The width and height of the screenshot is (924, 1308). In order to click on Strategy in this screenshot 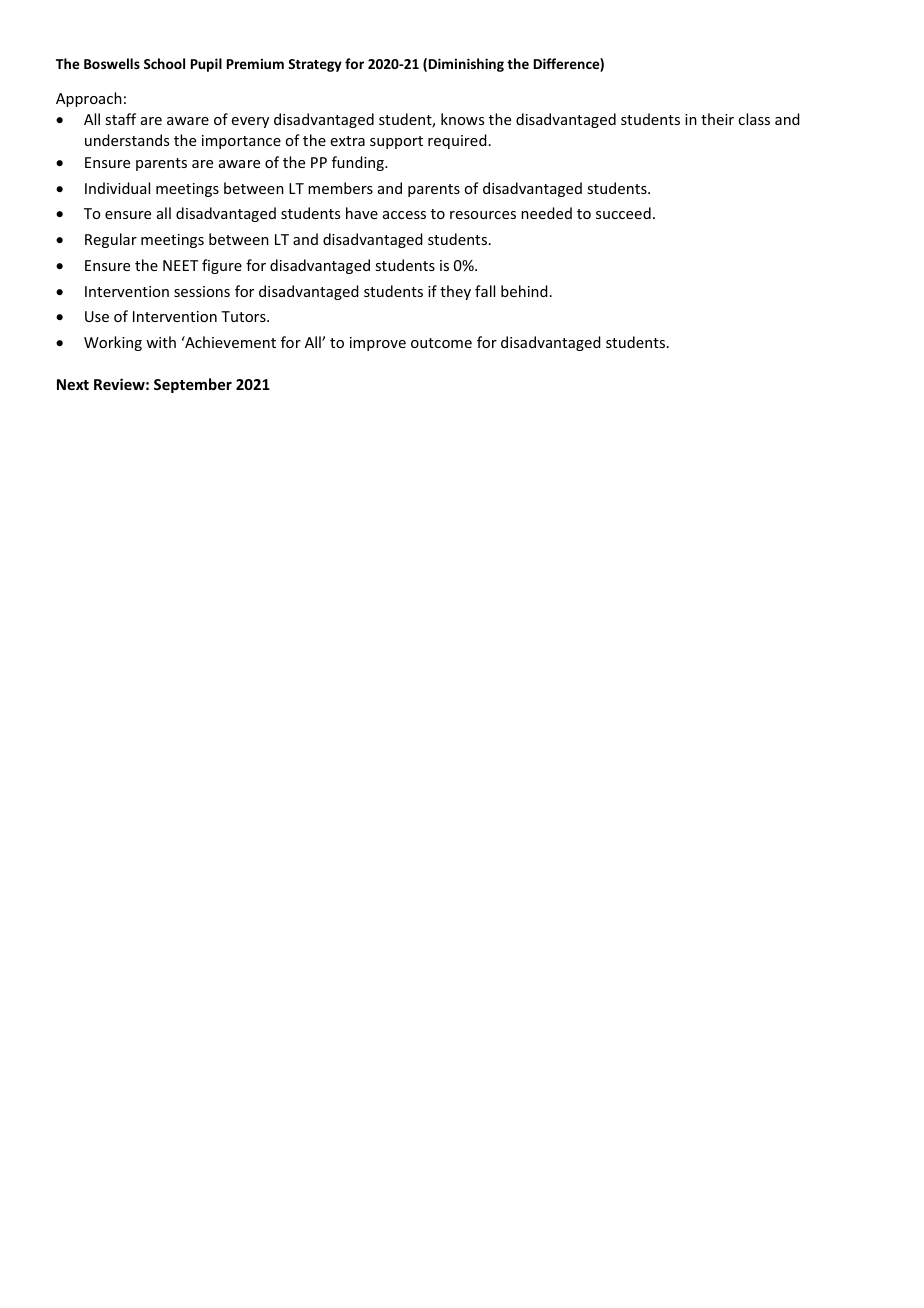, I will do `click(315, 65)`.
